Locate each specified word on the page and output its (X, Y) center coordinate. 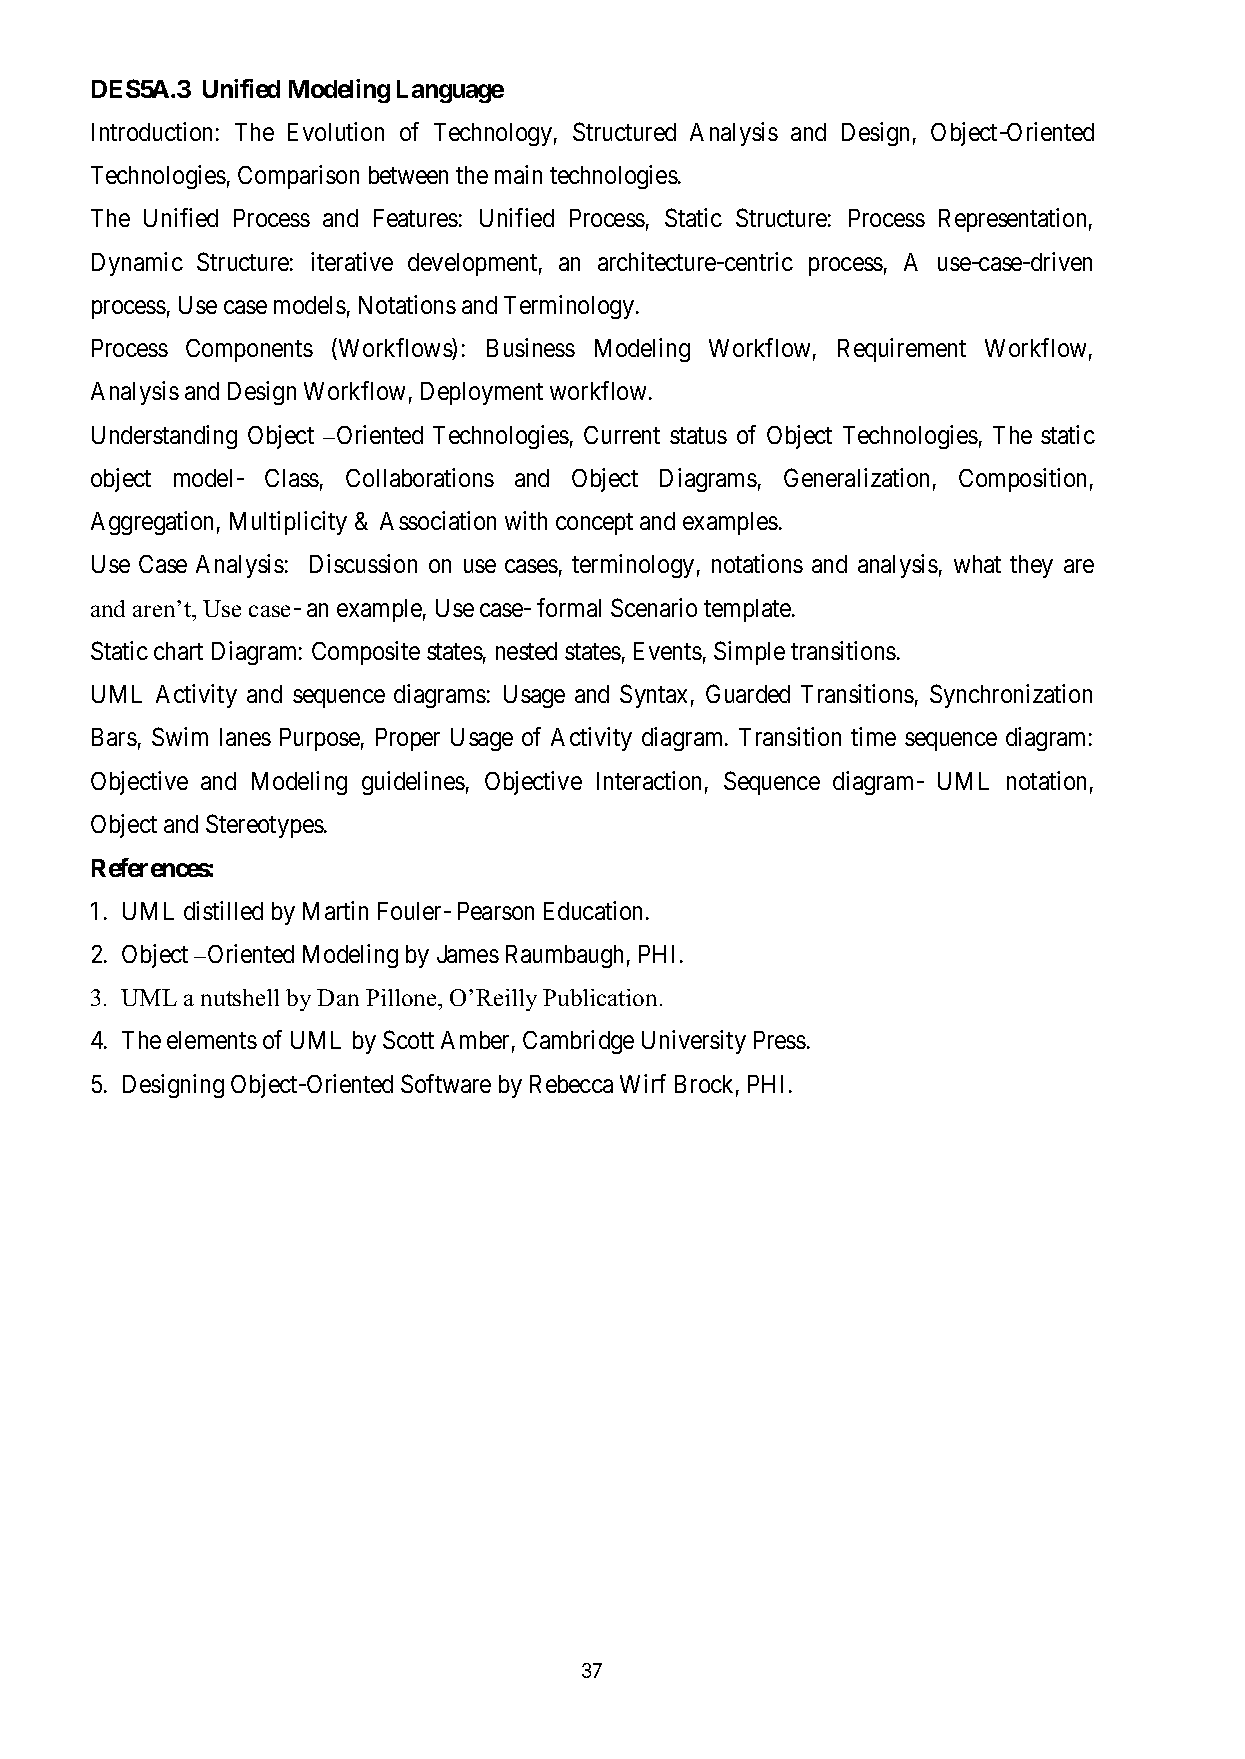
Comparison (298, 177)
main (518, 174)
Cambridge (578, 1042)
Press (780, 1040)
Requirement (902, 350)
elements (212, 1040)
